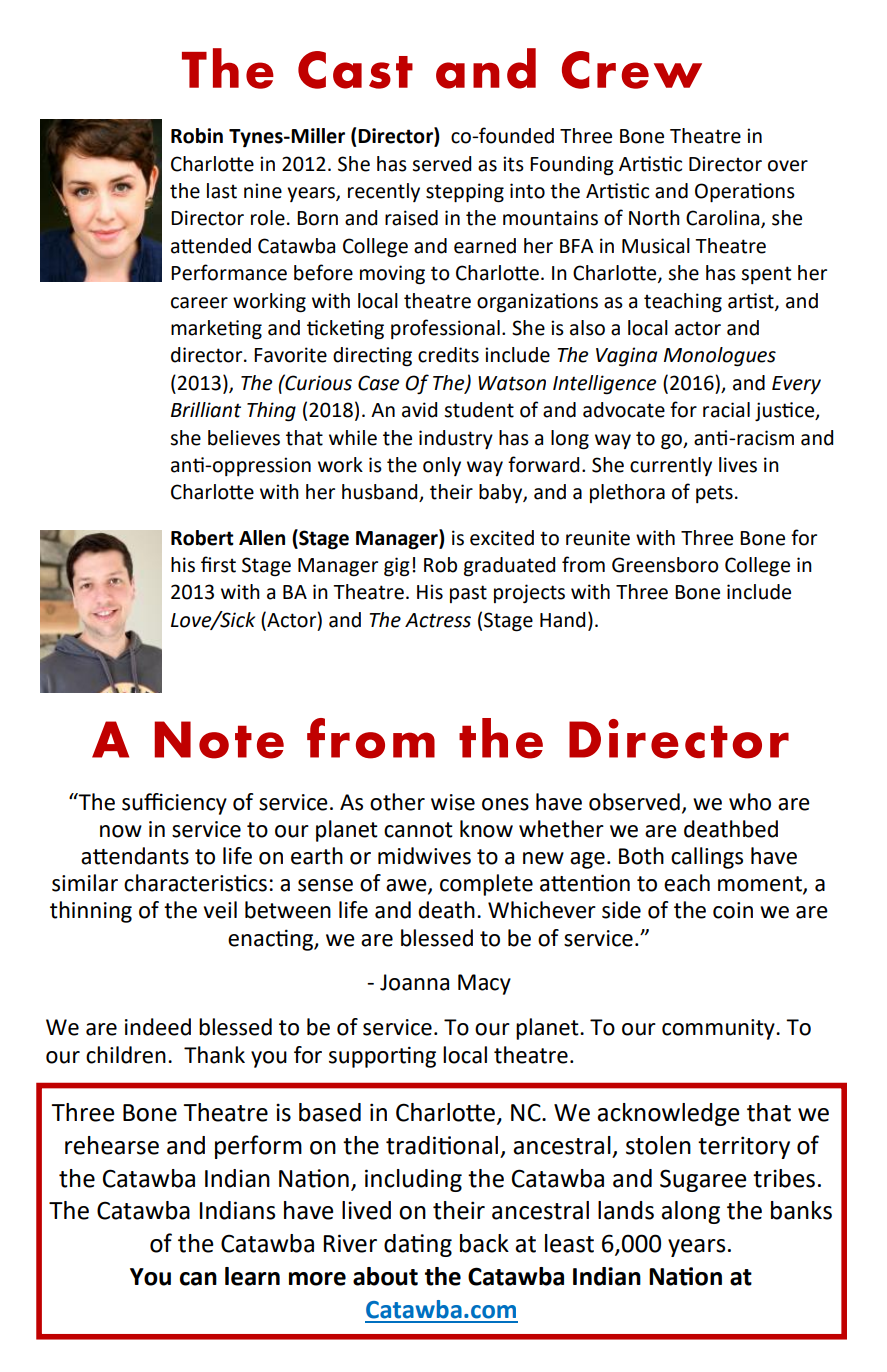 This screenshot has width=887, height=1372. Describe the element at coordinates (726, 410) in the screenshot. I see `racial` at that location.
